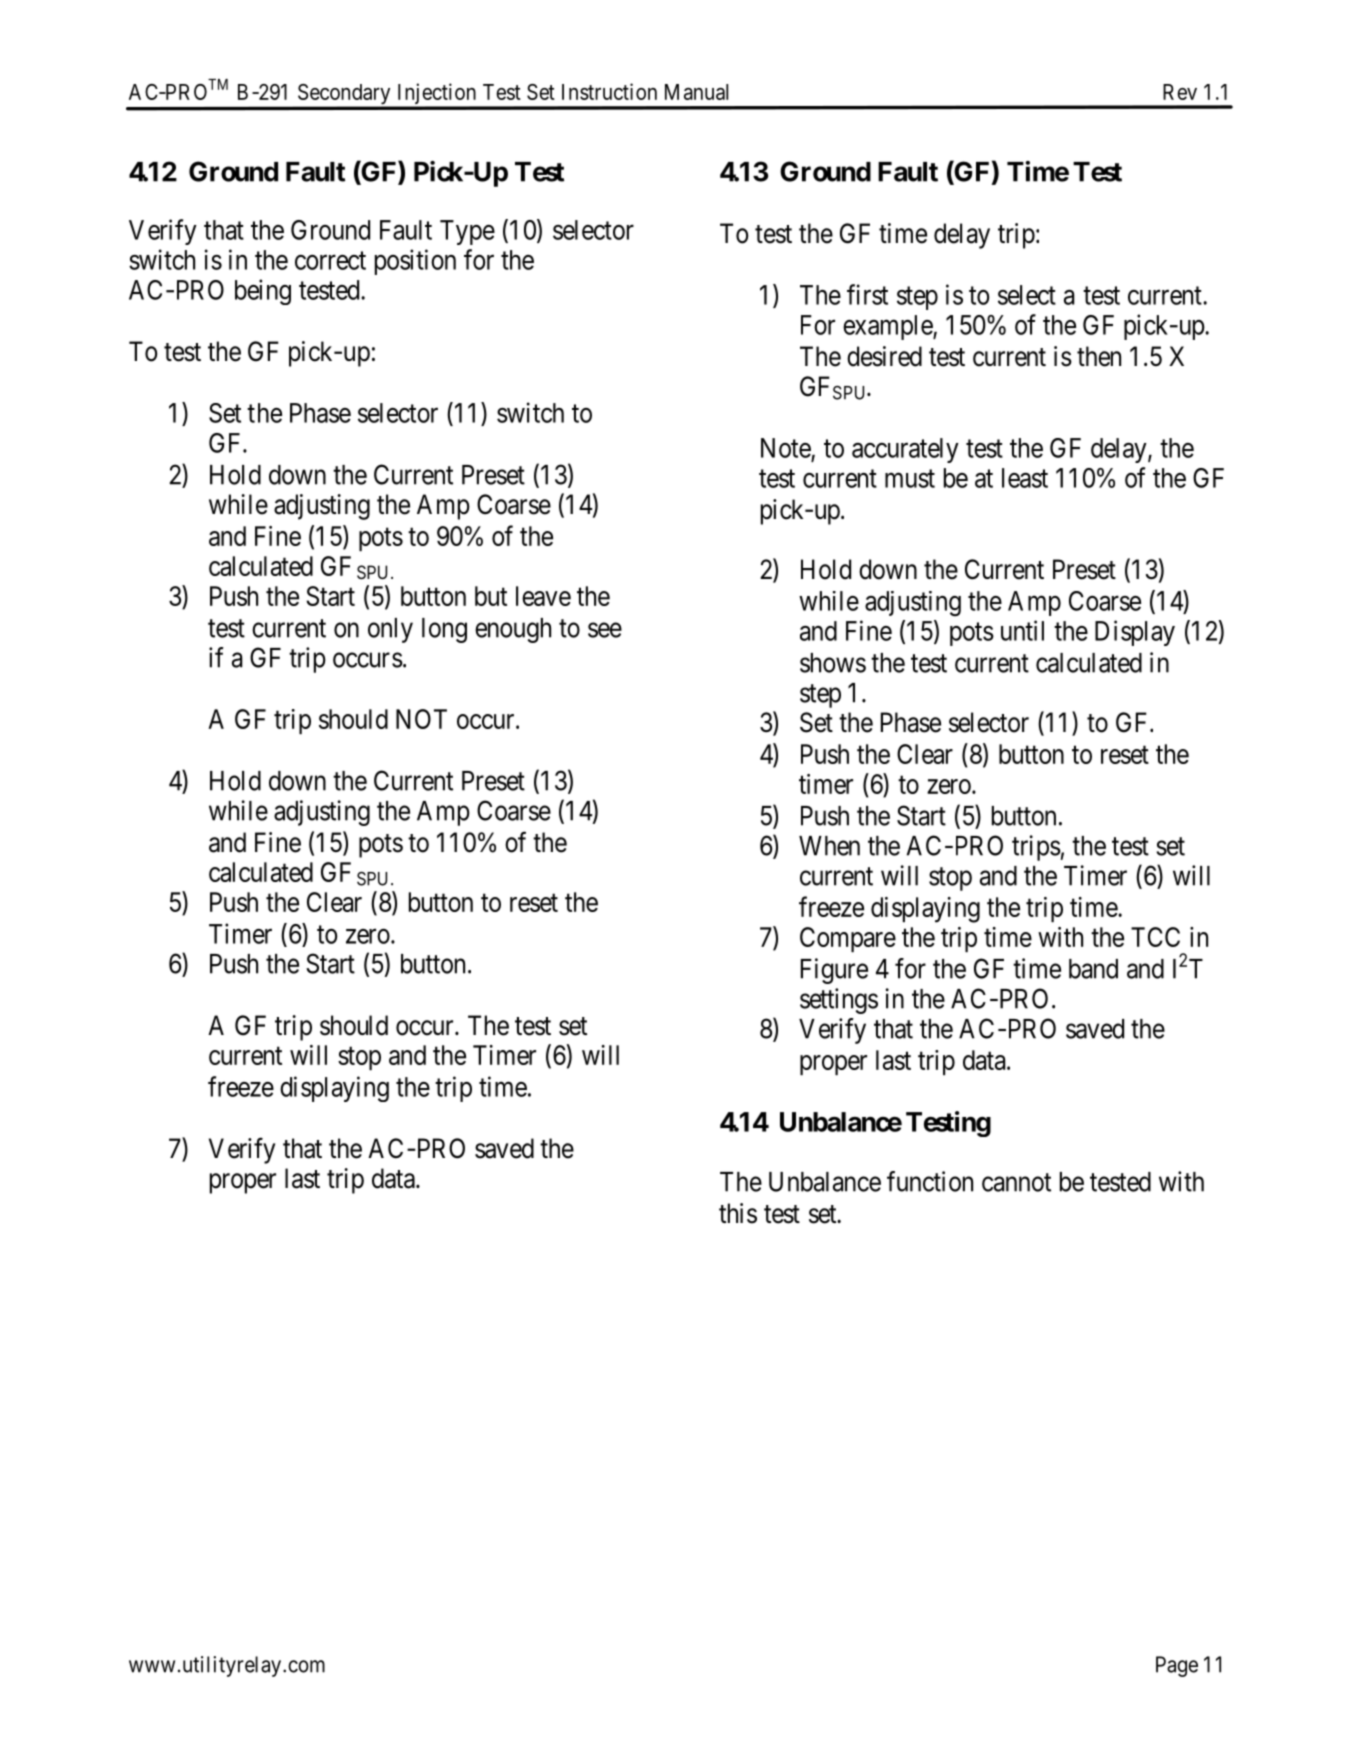  What do you see at coordinates (1180, 92) in the document?
I see `Rev` at bounding box center [1180, 92].
